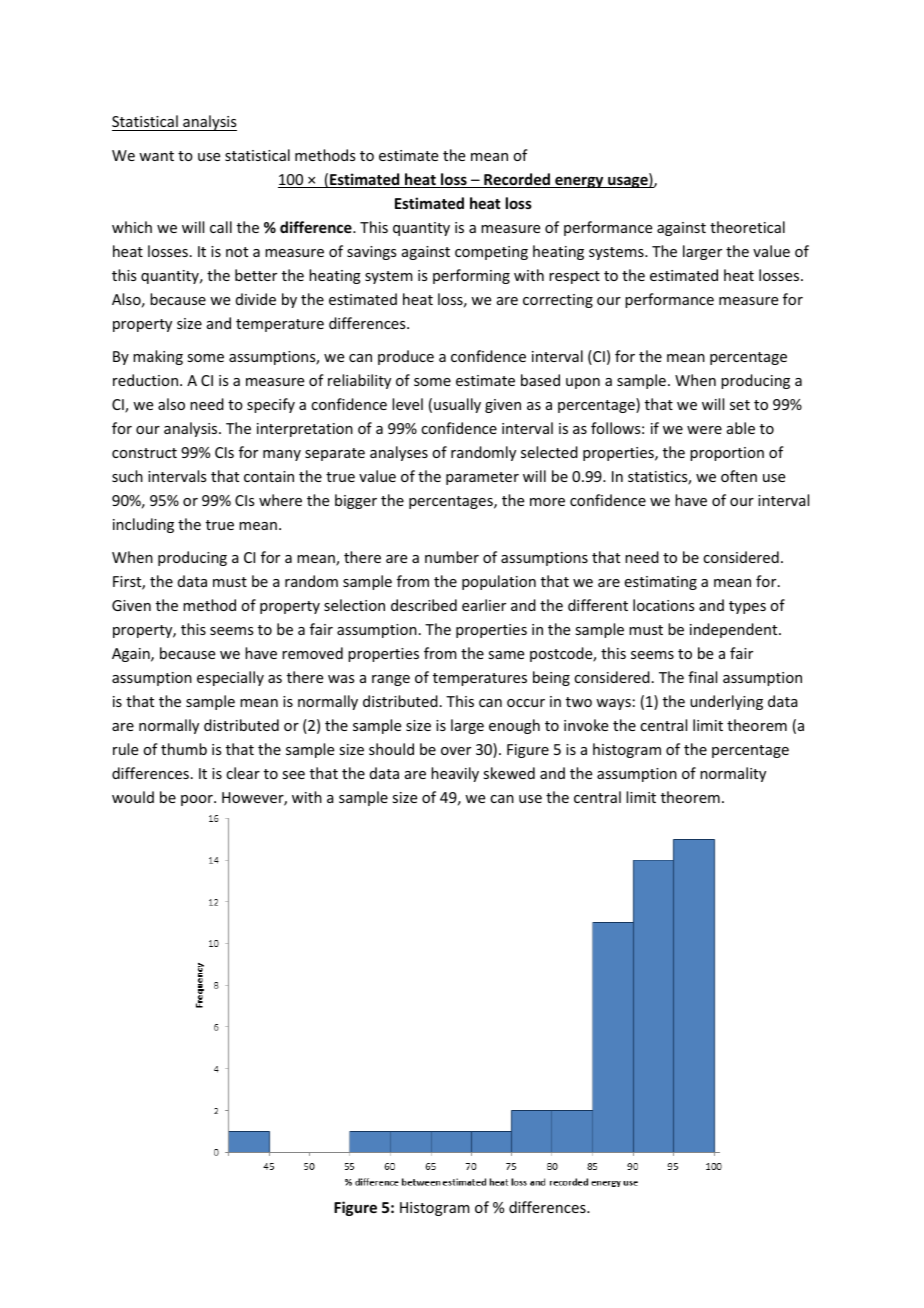  I want to click on correcting, so click(558, 301).
